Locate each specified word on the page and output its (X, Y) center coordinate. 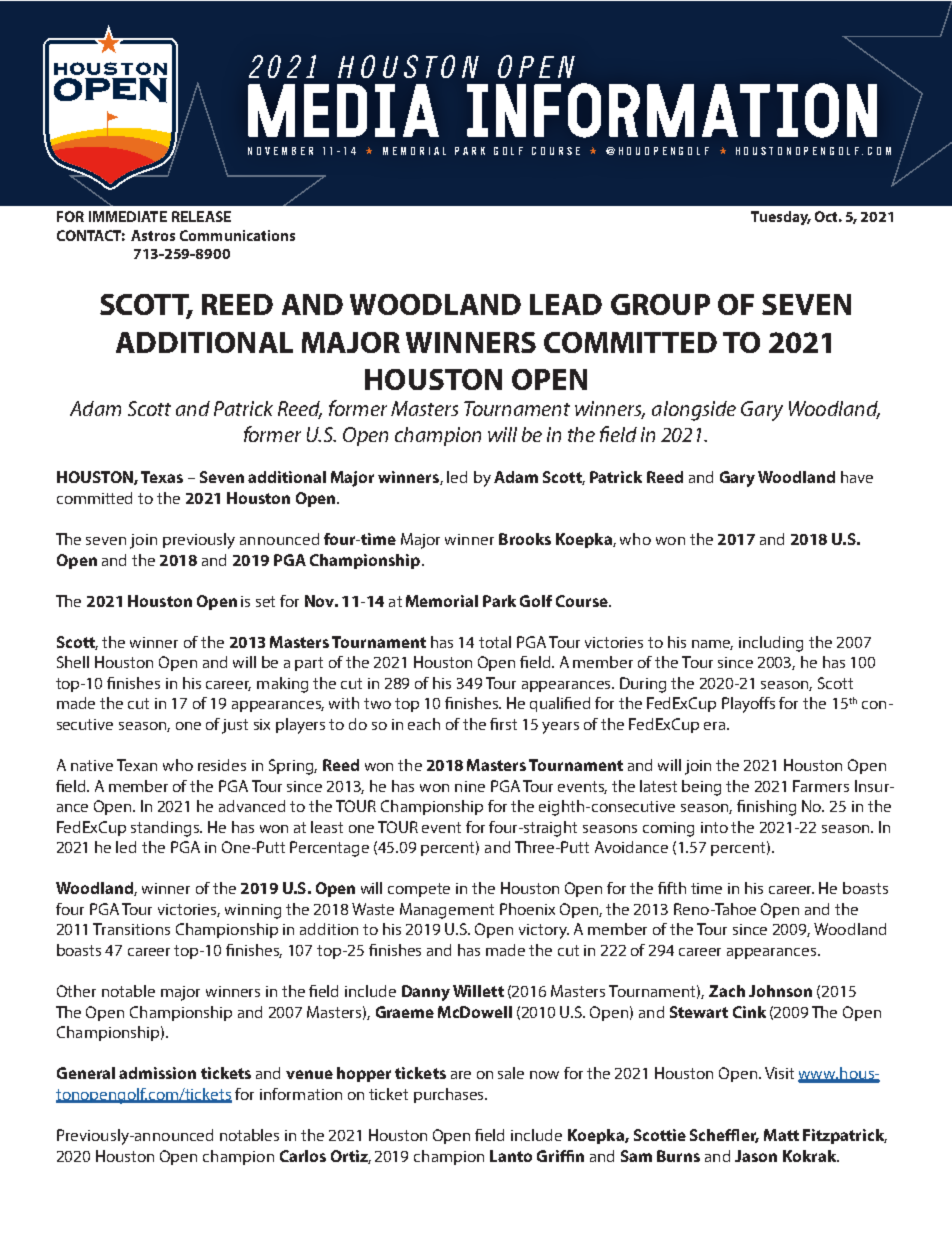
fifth (672, 888)
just (235, 726)
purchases (450, 1095)
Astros (153, 235)
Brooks (525, 539)
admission (157, 1073)
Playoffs (748, 705)
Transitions (131, 929)
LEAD (566, 304)
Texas (162, 477)
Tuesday (780, 218)
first (503, 724)
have (857, 477)
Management (447, 911)
